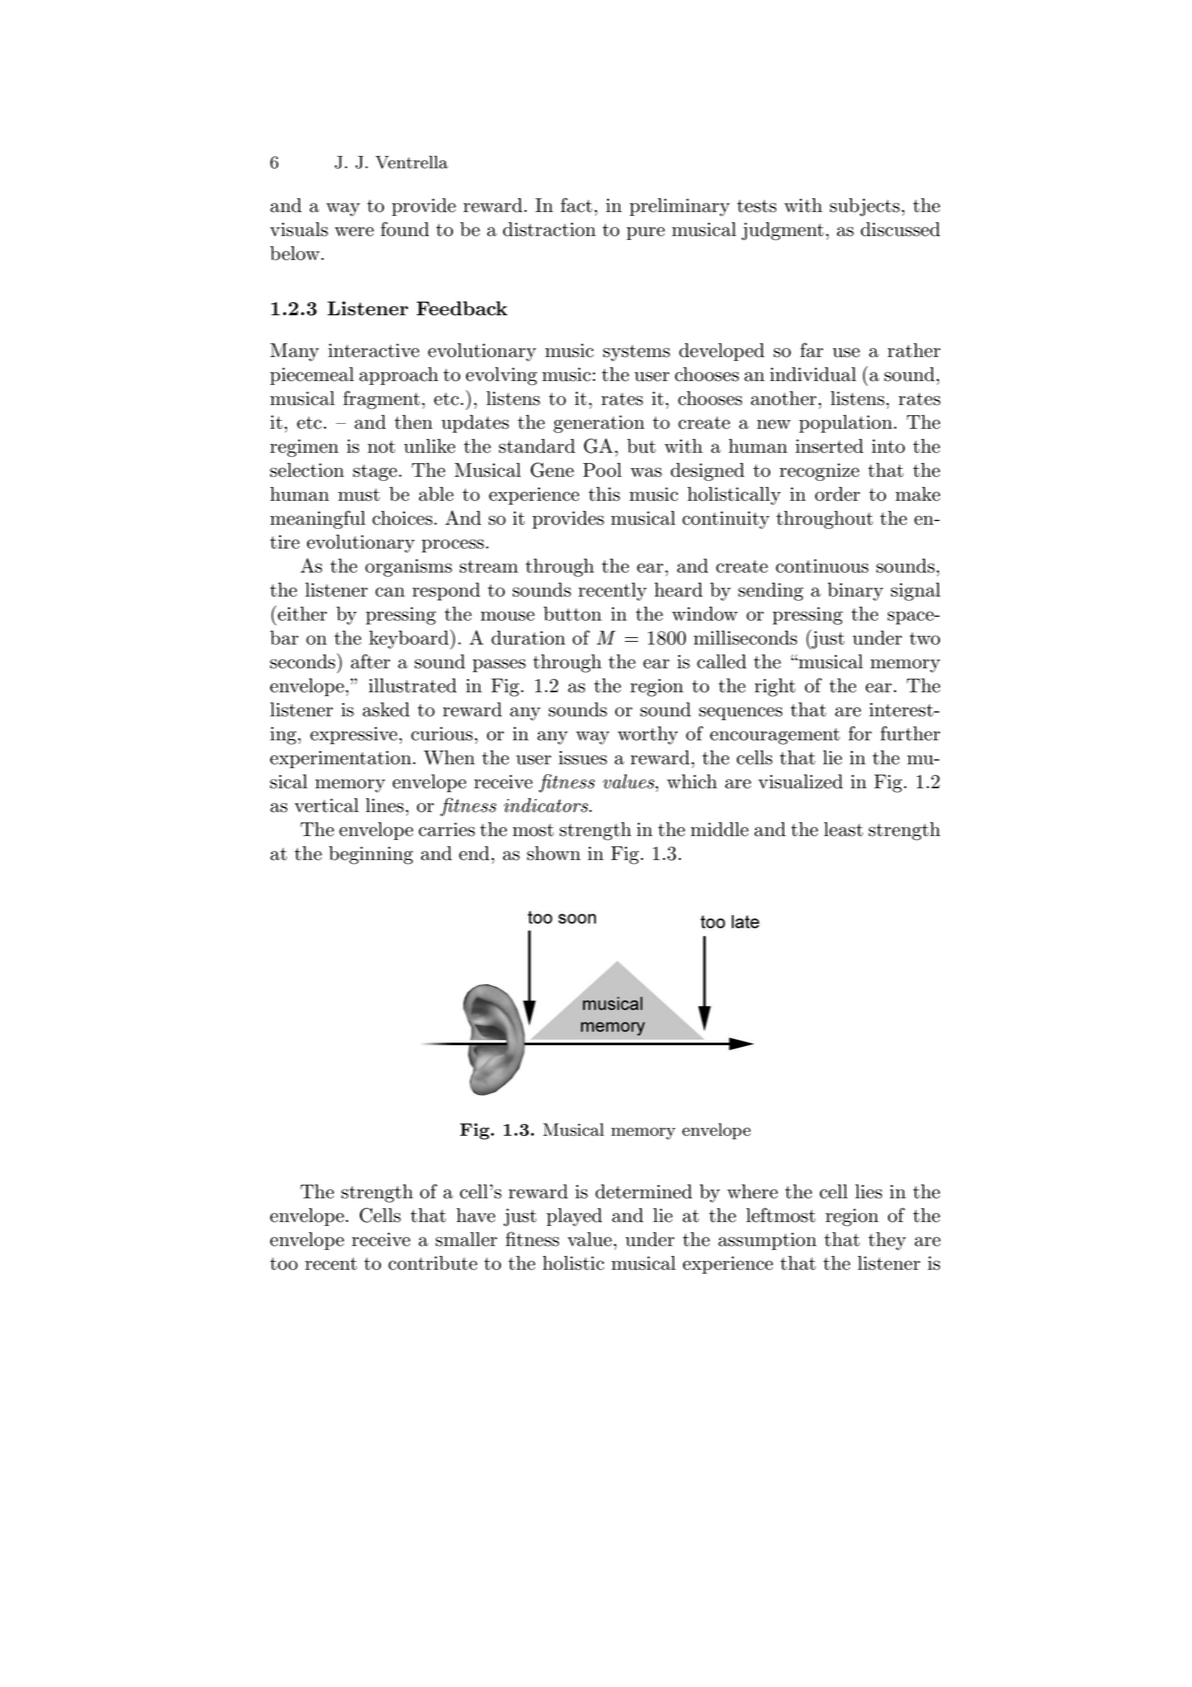  I want to click on pure, so click(646, 233).
